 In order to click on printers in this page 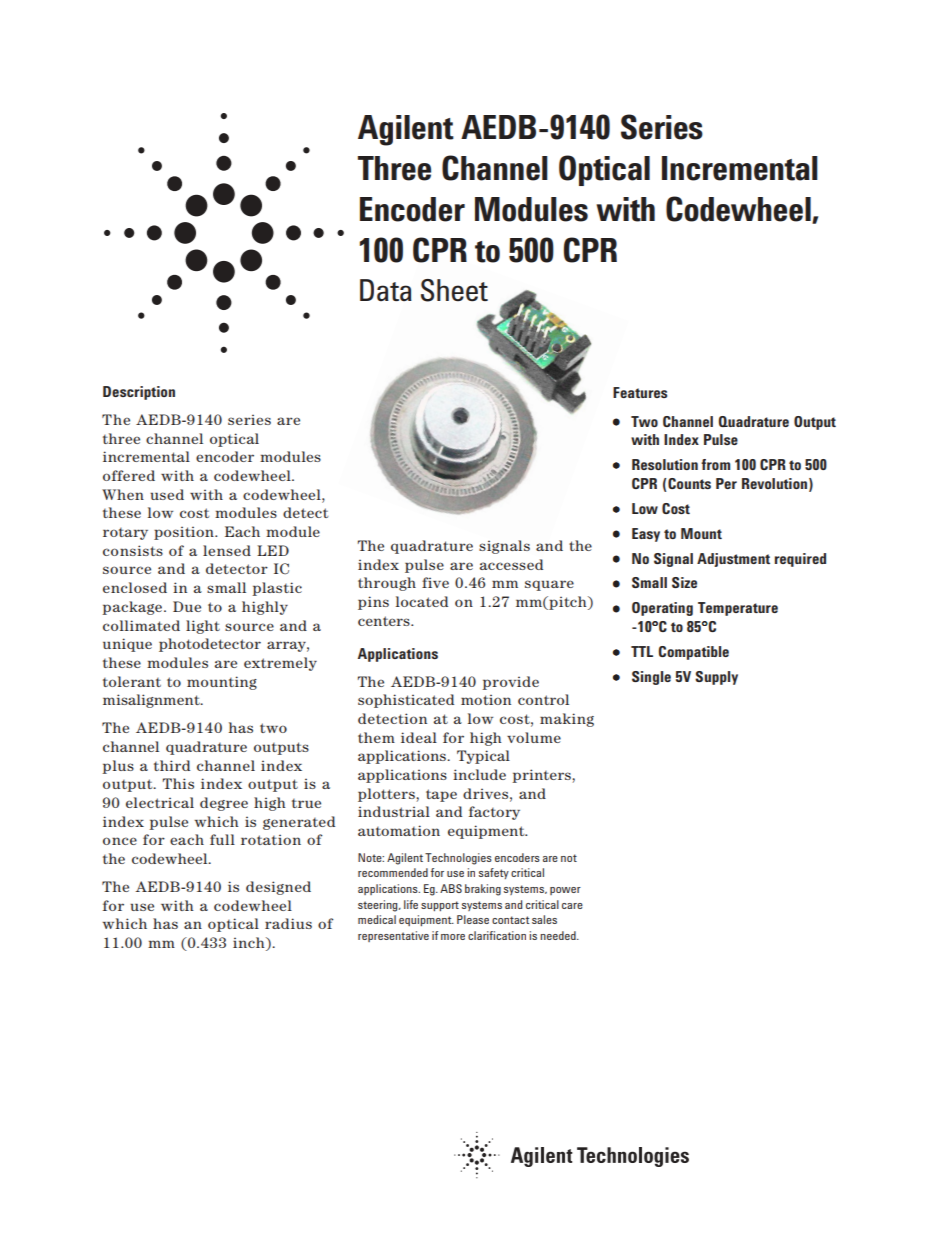, I will do `click(542, 776)`.
